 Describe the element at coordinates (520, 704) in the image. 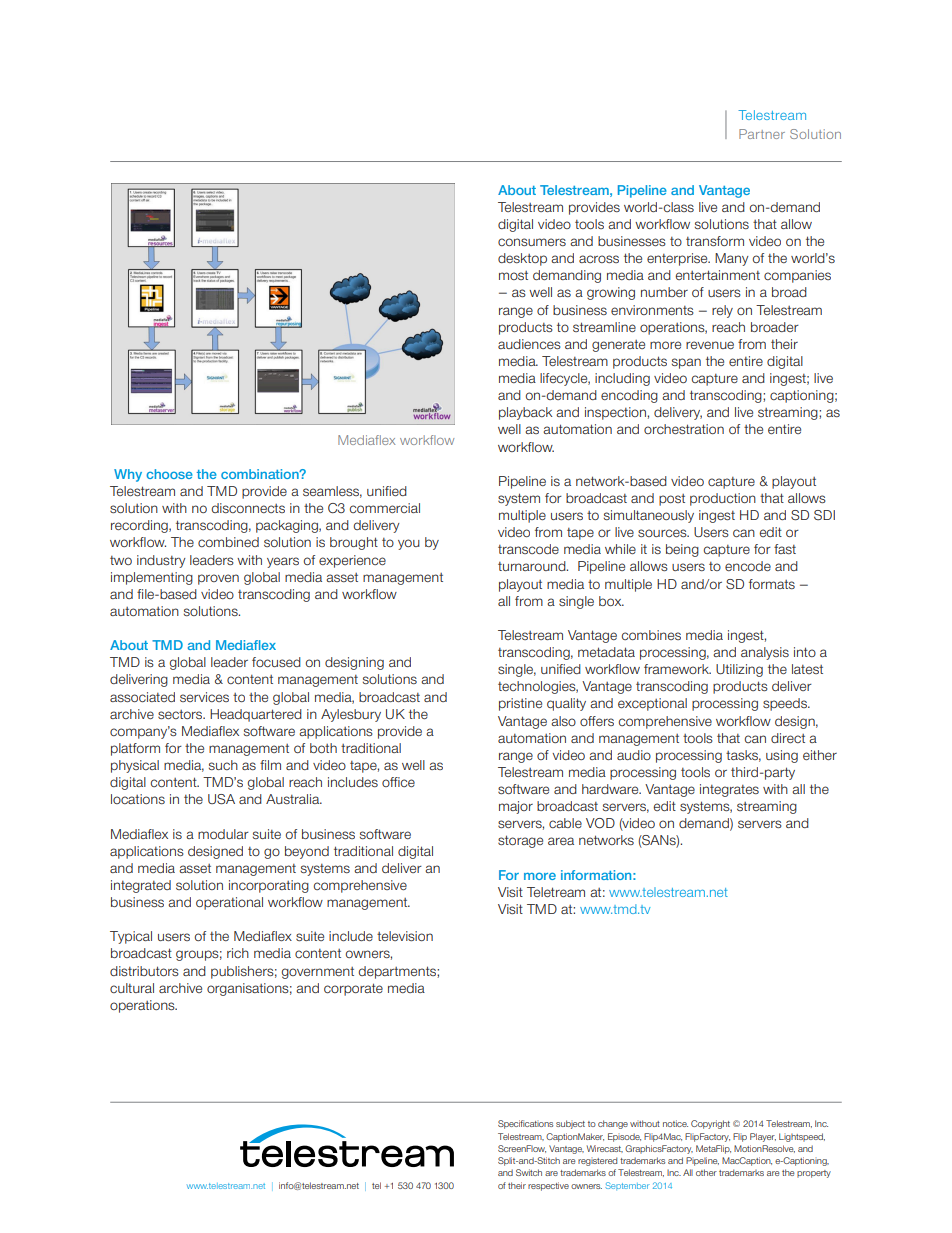

I see `pristine` at that location.
